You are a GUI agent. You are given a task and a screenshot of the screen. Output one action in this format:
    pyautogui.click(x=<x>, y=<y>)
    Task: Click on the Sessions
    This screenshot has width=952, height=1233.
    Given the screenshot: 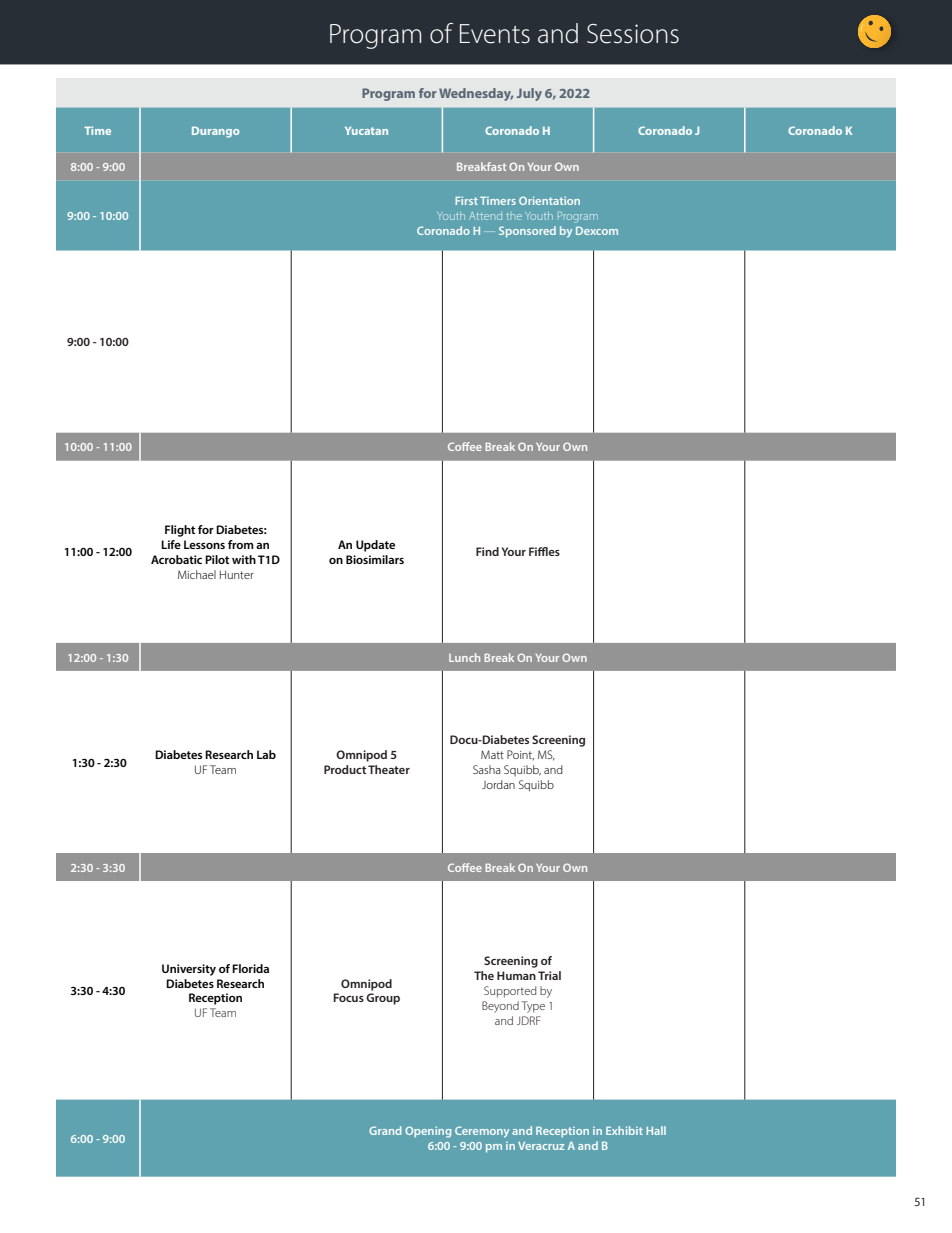 What is the action you would take?
    pyautogui.click(x=633, y=34)
